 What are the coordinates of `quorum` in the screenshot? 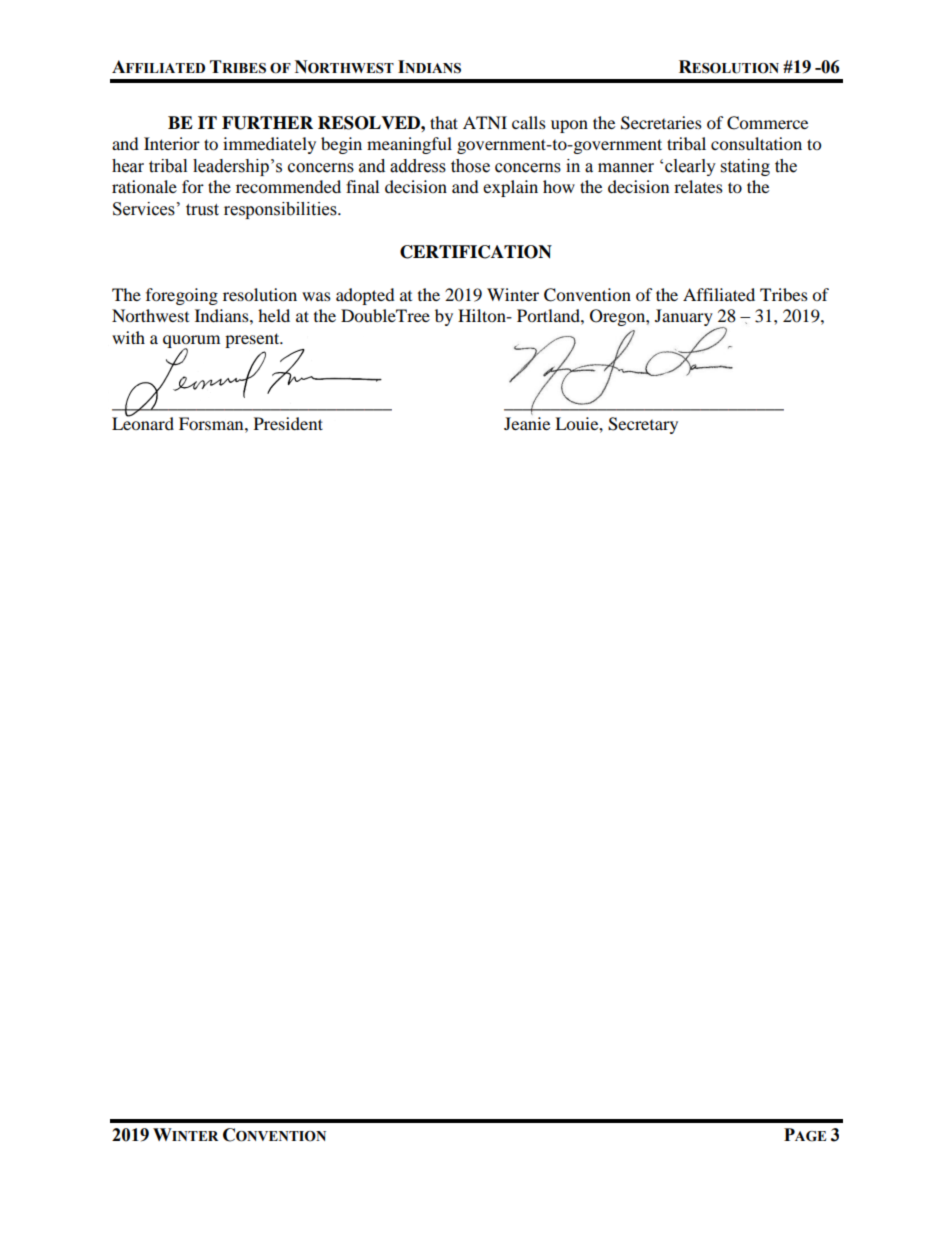 It's located at (191, 342).
